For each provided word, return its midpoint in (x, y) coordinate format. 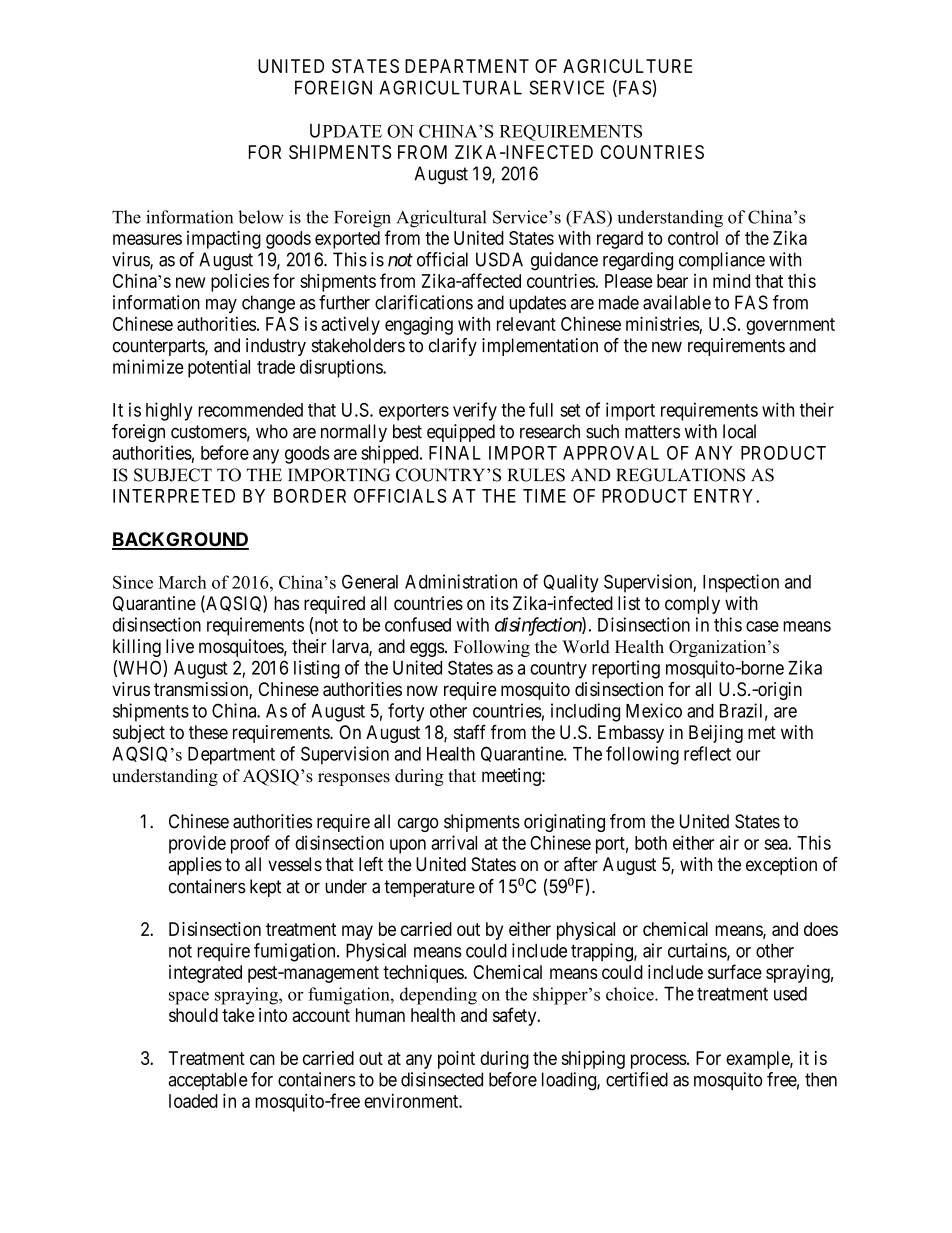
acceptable (208, 1081)
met (762, 732)
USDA (499, 259)
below (261, 217)
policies (240, 282)
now (422, 690)
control (693, 238)
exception (781, 866)
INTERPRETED (174, 496)
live (180, 646)
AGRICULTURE (627, 66)
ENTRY (725, 496)
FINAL (455, 453)
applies (195, 866)
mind (731, 281)
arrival (454, 842)
